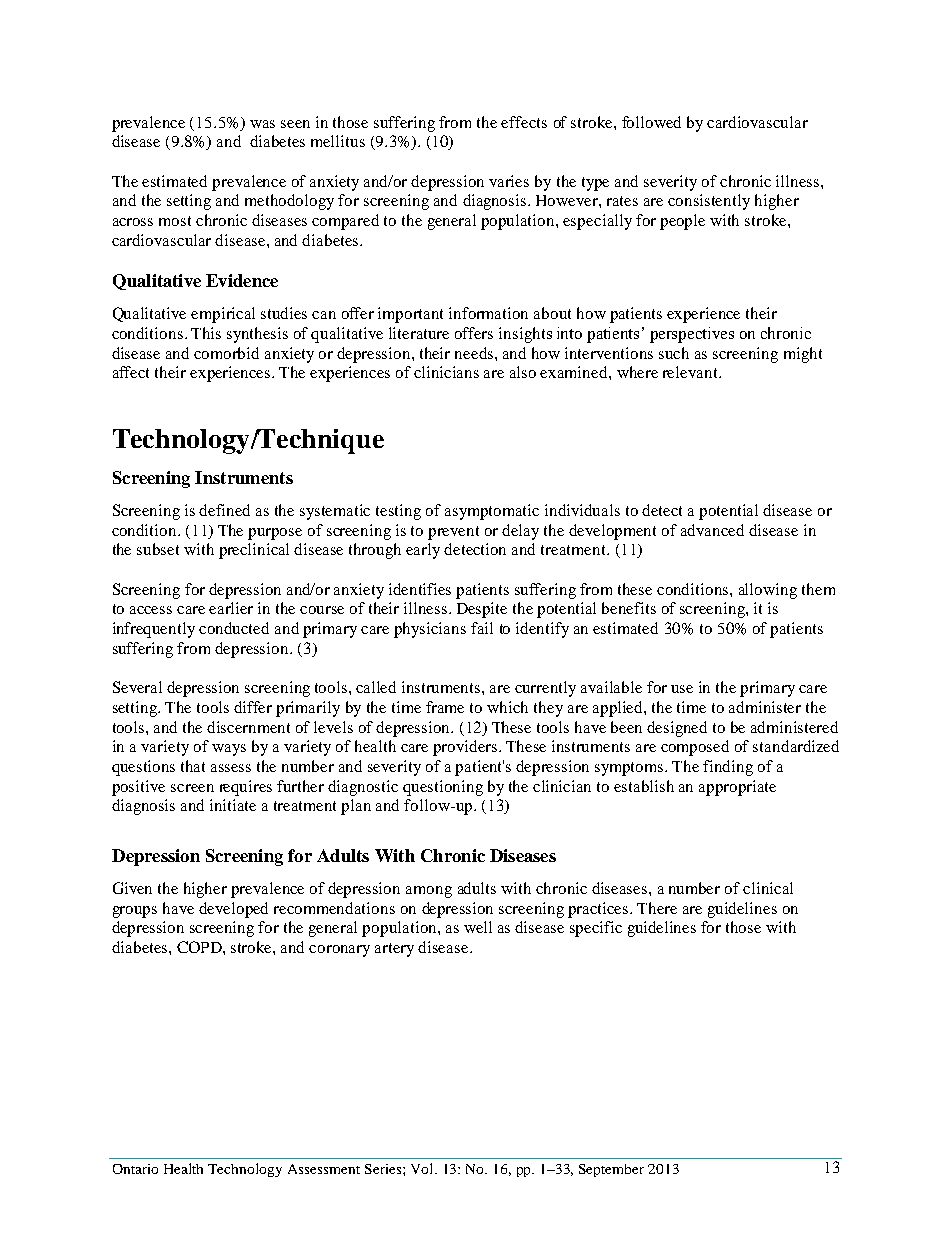  What do you see at coordinates (682, 689) in the page?
I see `use` at bounding box center [682, 689].
